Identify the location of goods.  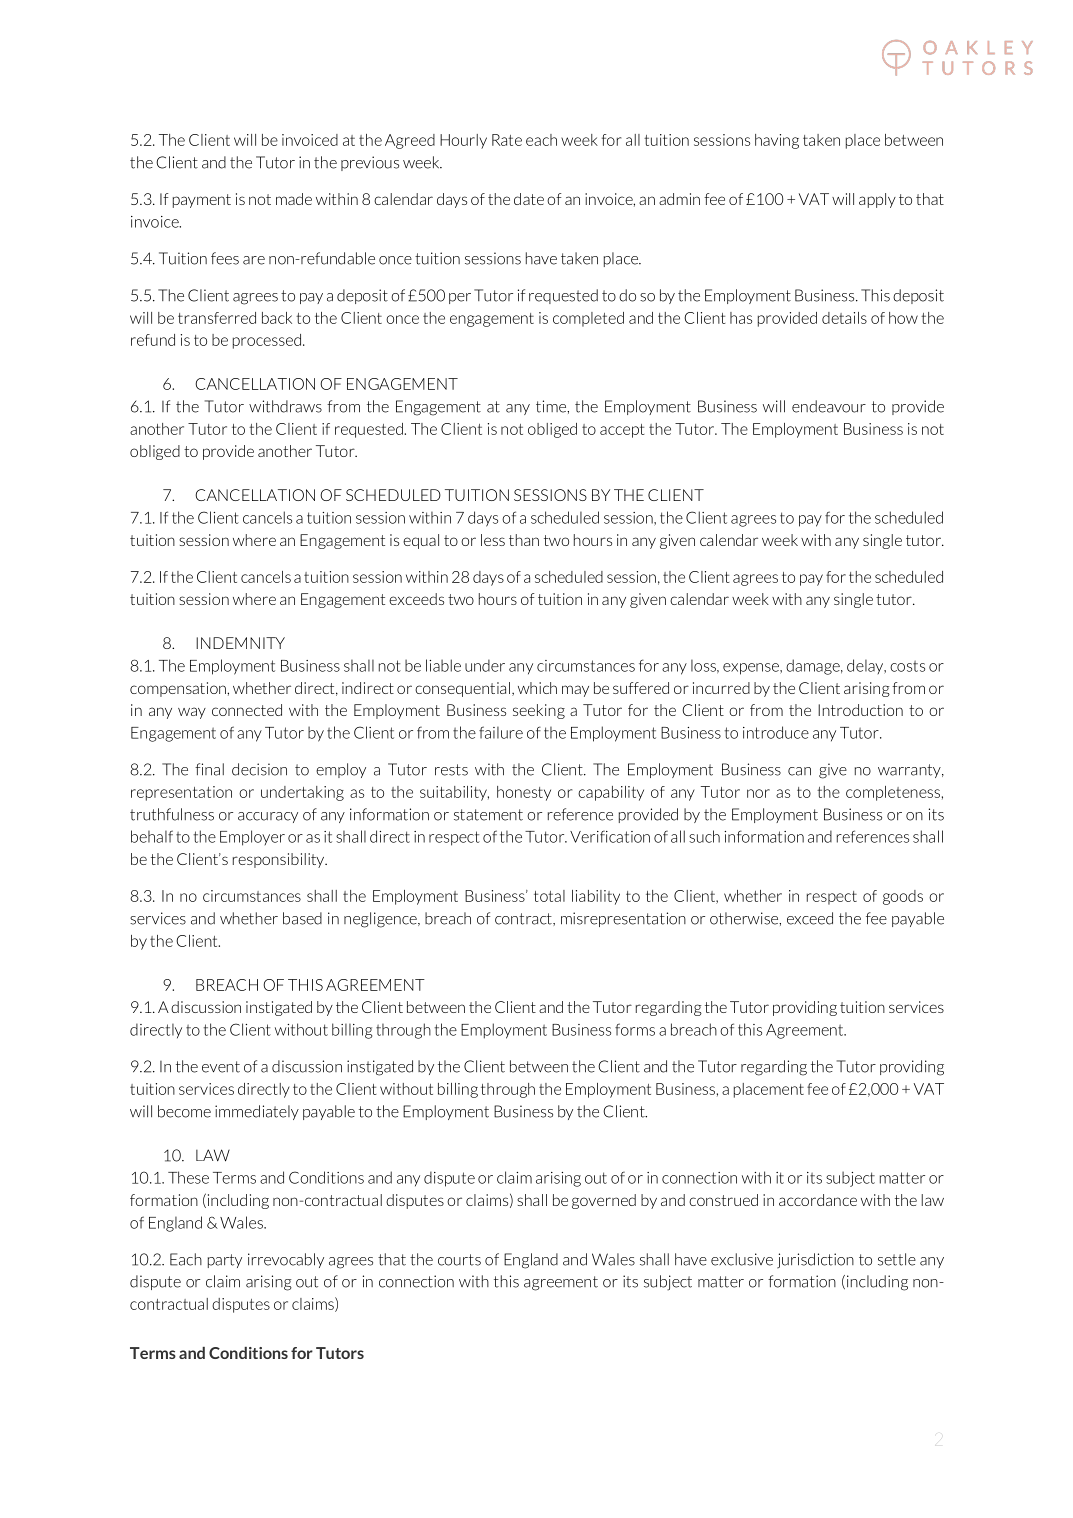
(903, 897).
